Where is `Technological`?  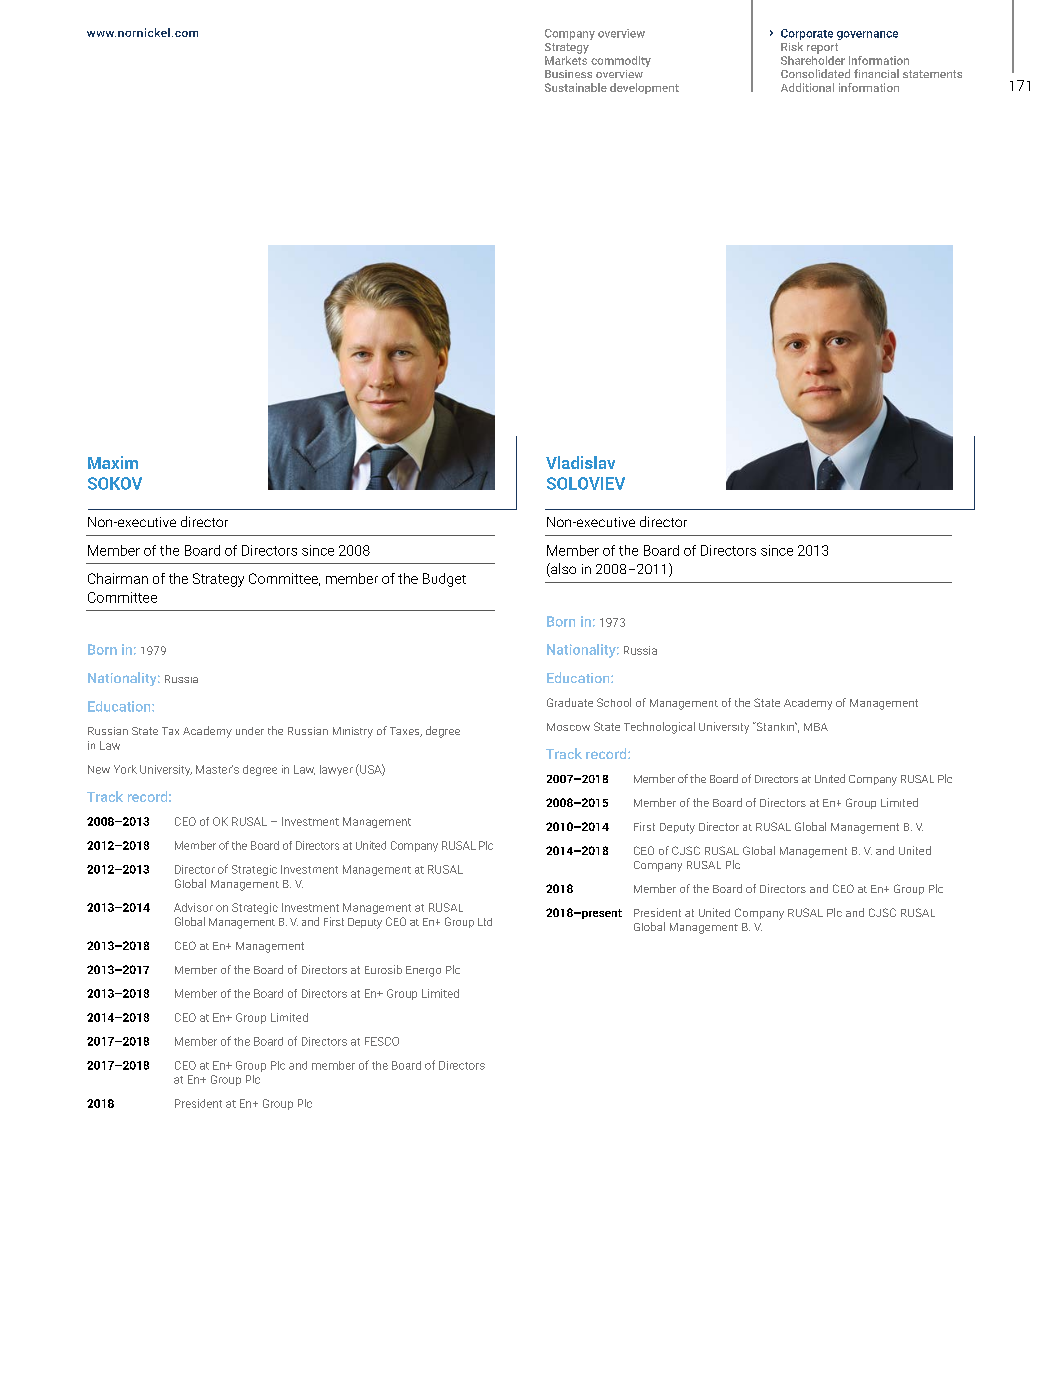
Technological is located at coordinates (659, 728).
